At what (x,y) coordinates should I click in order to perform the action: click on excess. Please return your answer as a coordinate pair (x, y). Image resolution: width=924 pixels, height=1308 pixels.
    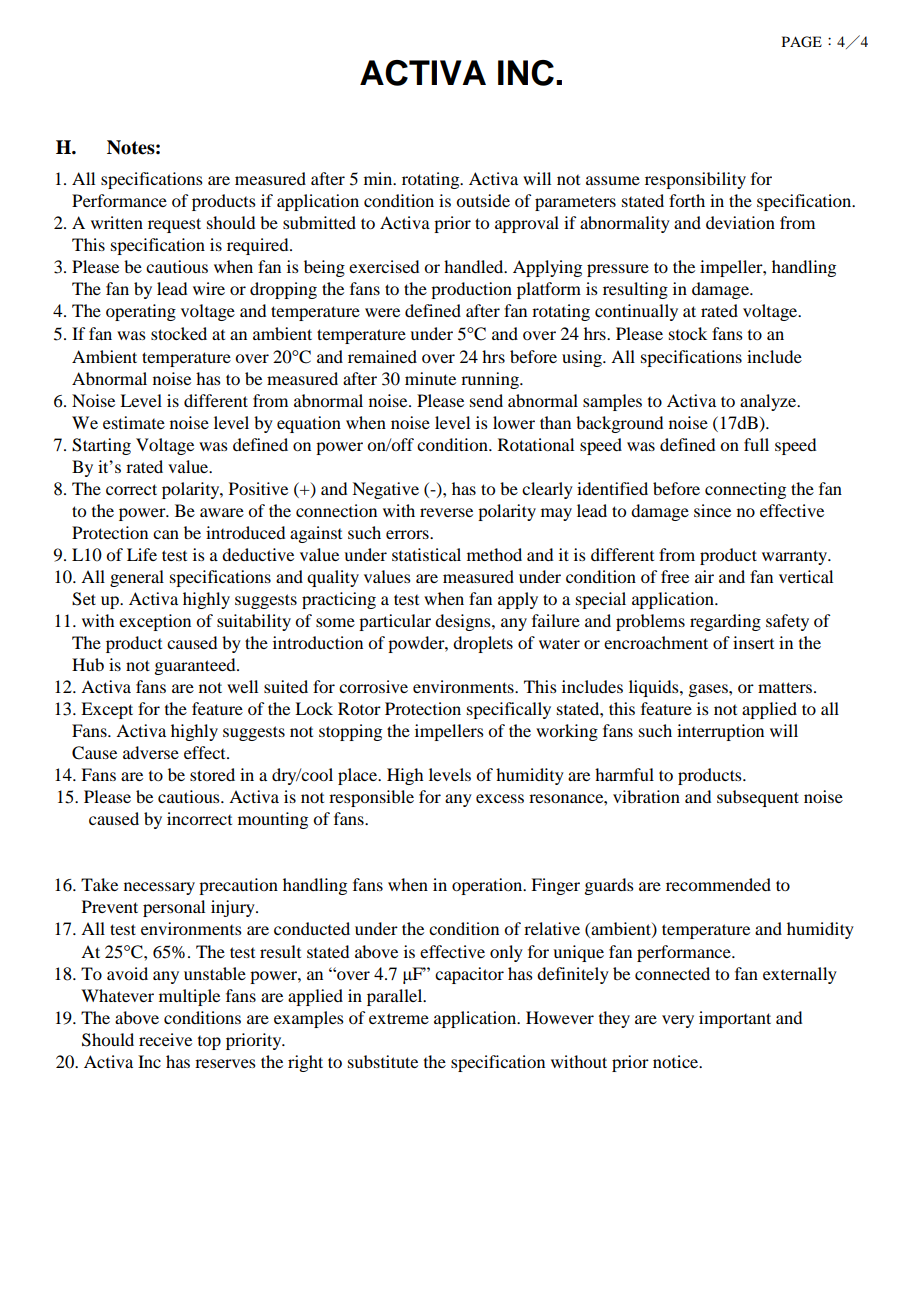
    Looking at the image, I should click on (500, 798).
